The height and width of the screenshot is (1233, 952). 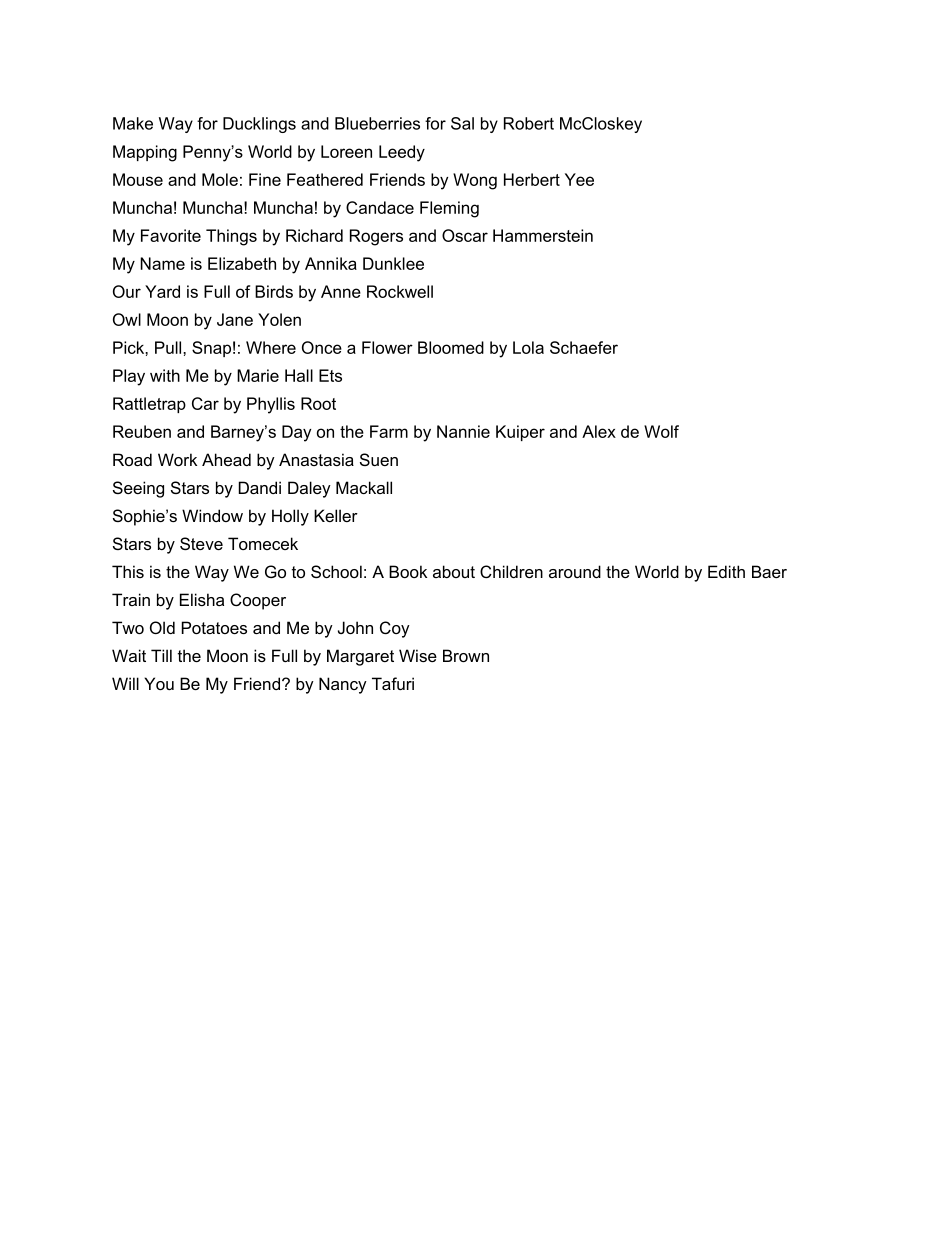 What do you see at coordinates (451, 347) in the screenshot?
I see `Bloomed` at bounding box center [451, 347].
